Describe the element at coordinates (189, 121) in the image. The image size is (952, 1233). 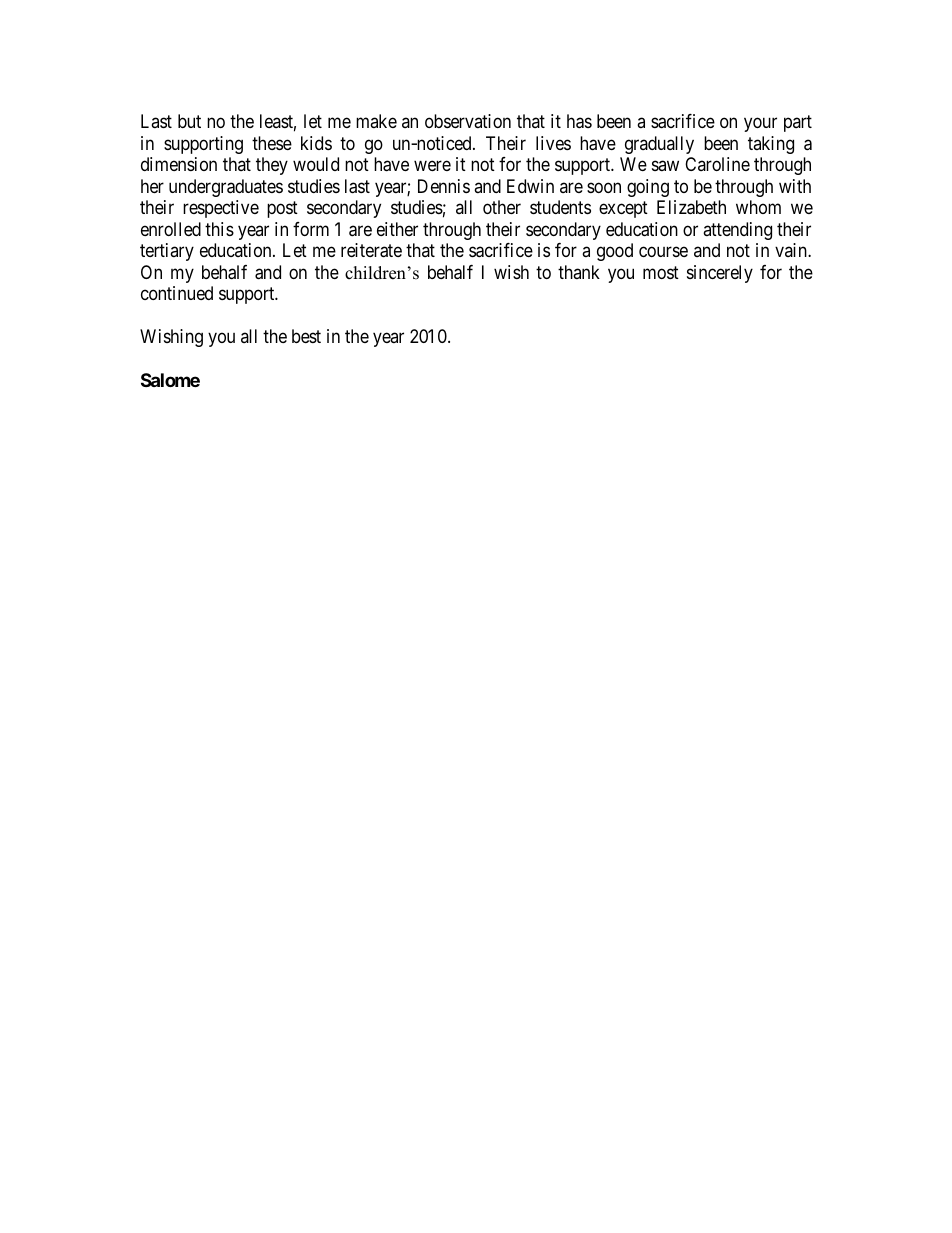
I see `but` at that location.
